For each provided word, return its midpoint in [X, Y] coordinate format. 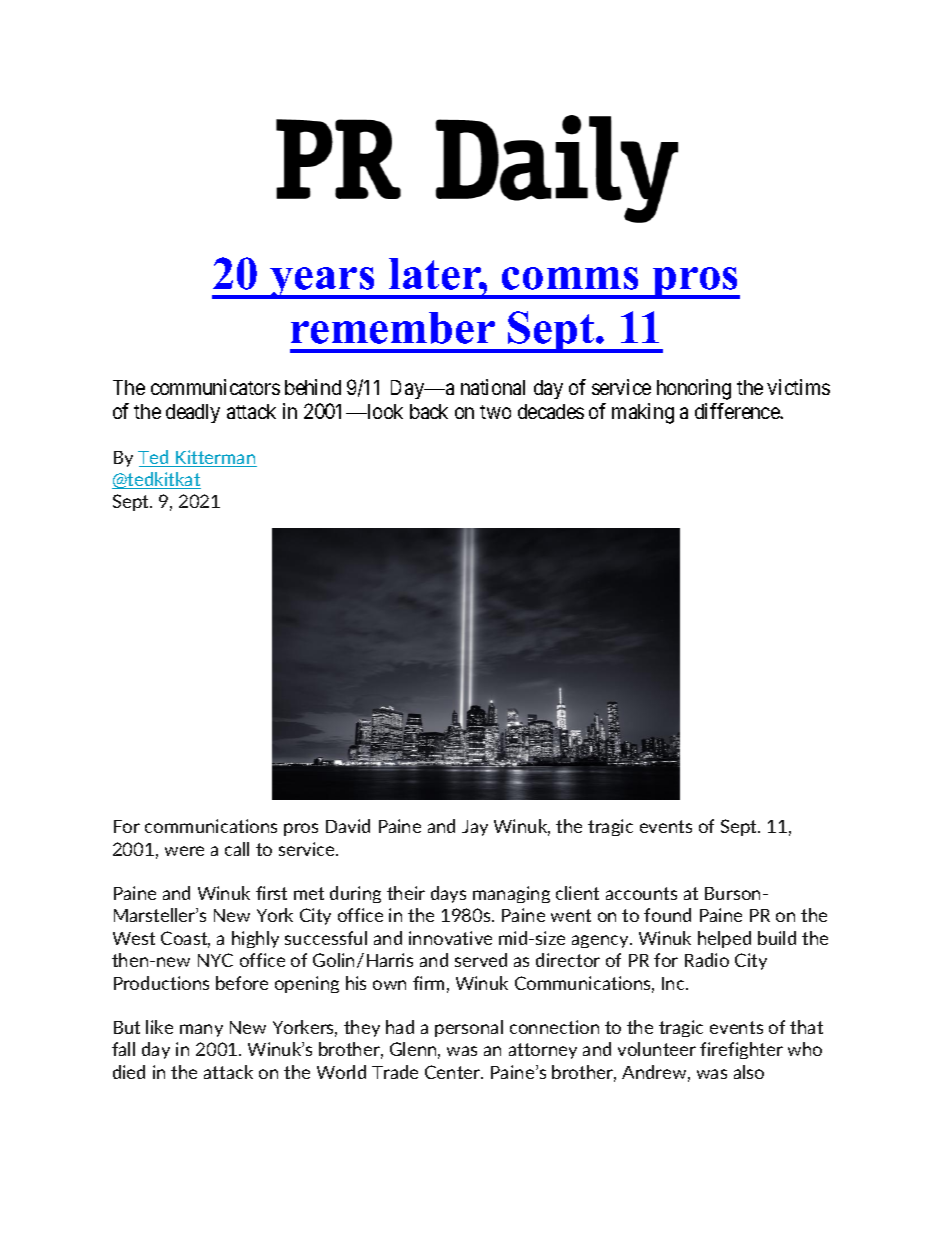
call [237, 849]
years [323, 283]
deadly [193, 413]
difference [738, 411]
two [495, 412]
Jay [475, 828]
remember [393, 328]
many [201, 1030]
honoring [694, 389]
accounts [641, 893]
